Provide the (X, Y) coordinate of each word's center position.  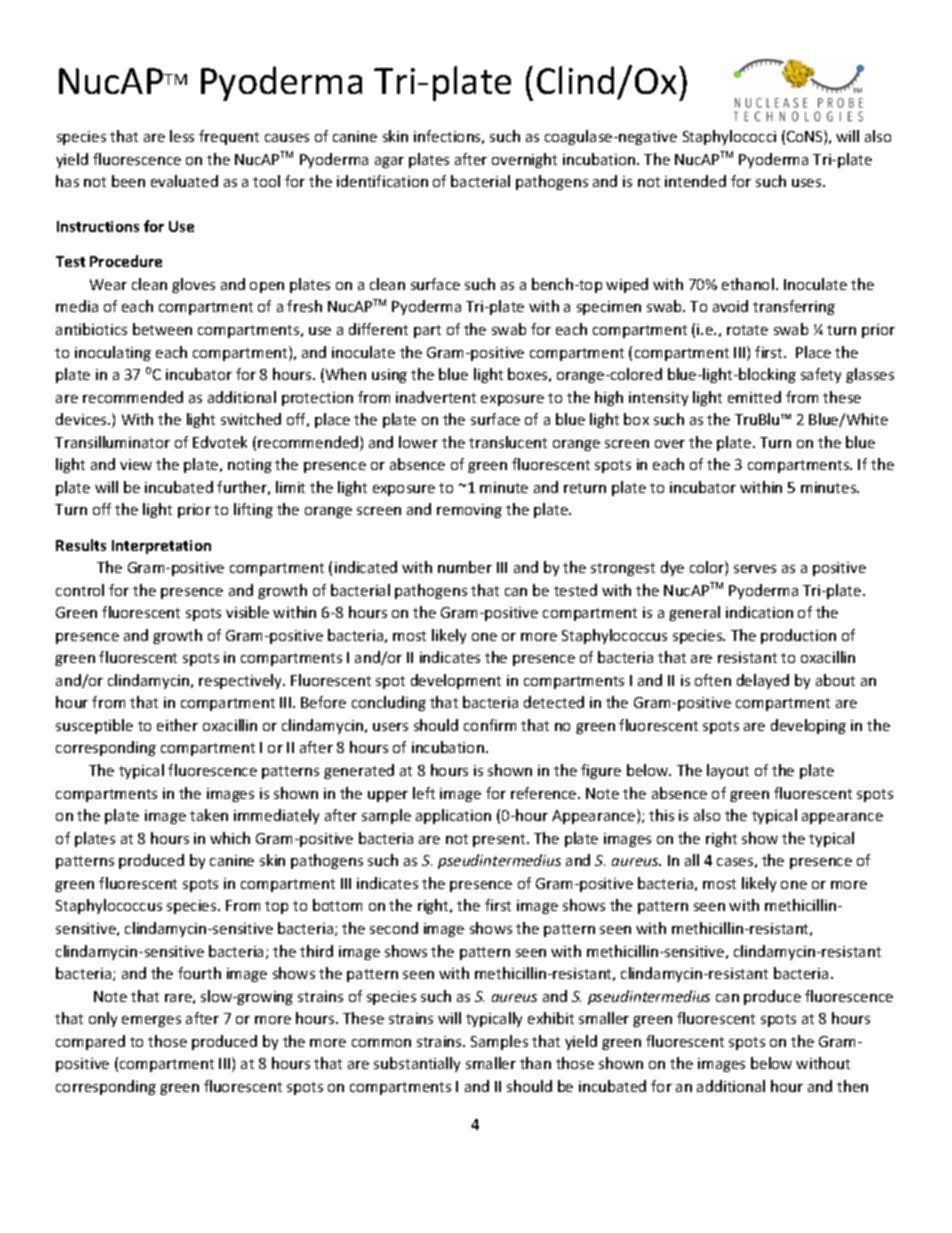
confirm (490, 725)
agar (389, 162)
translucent (508, 442)
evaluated (184, 181)
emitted (754, 397)
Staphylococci (729, 137)
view (136, 464)
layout (728, 771)
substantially (417, 1064)
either (177, 725)
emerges (151, 1021)
